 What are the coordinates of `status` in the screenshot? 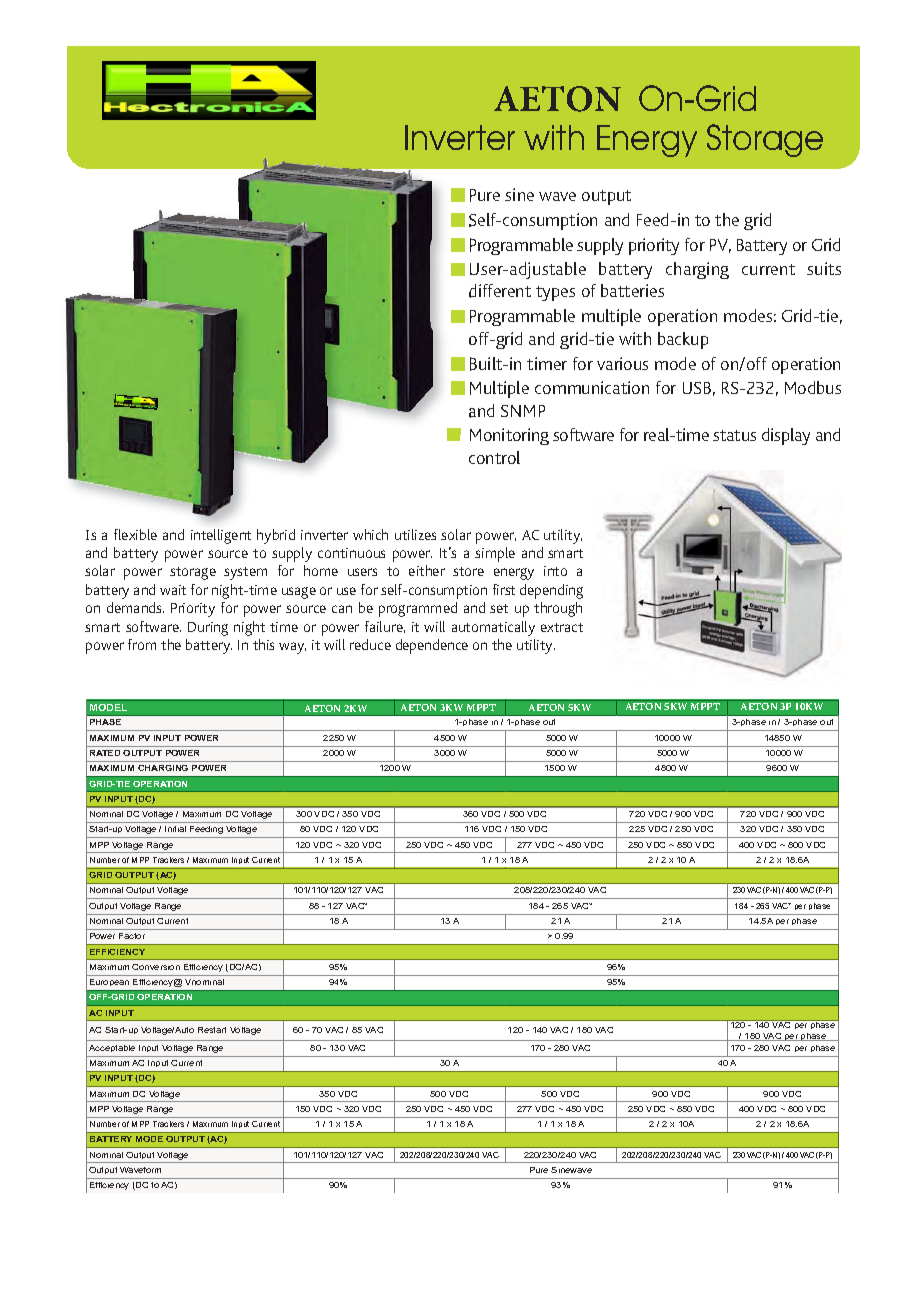 It's located at (734, 435).
